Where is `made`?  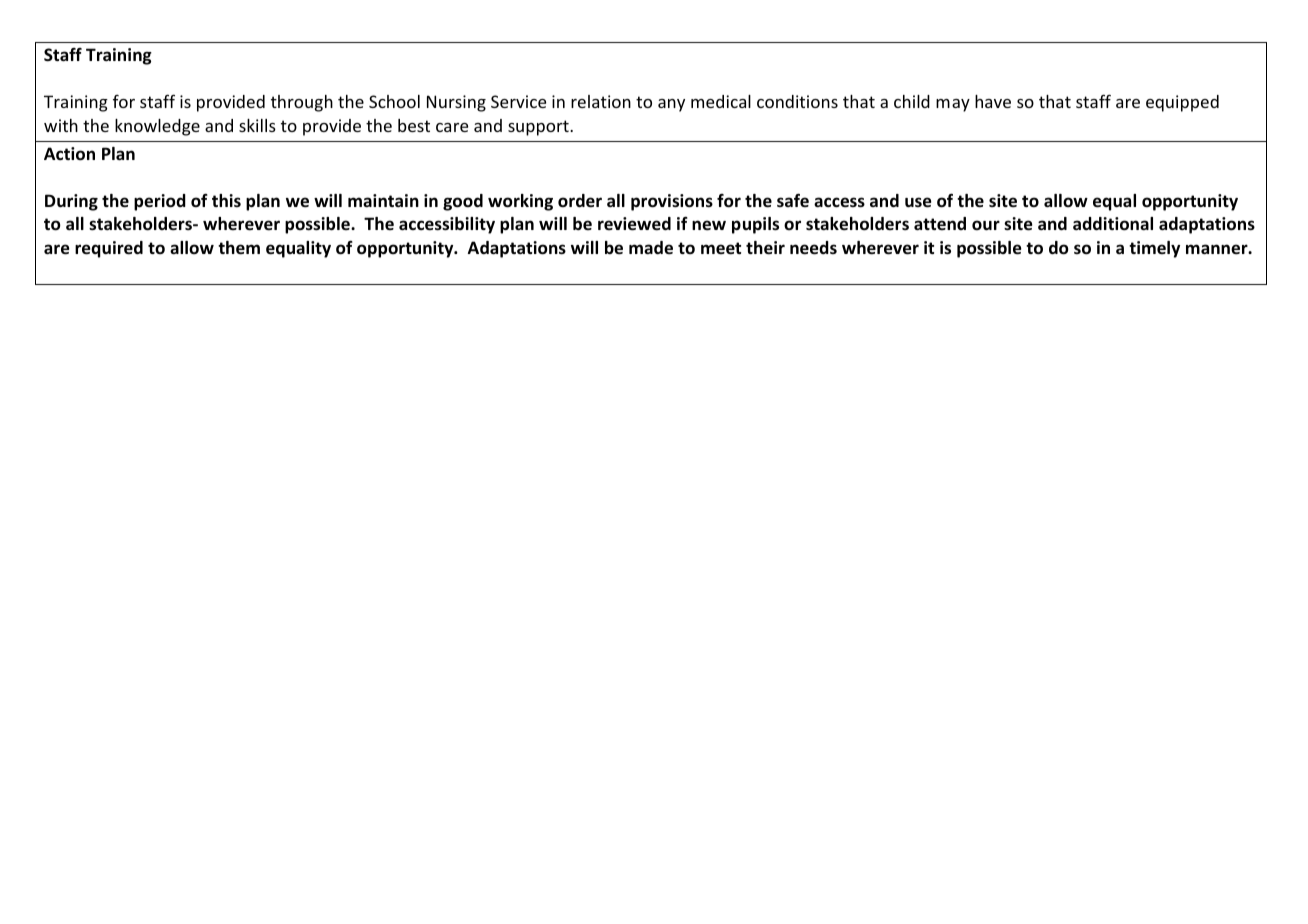 made is located at coordinates (651, 248).
